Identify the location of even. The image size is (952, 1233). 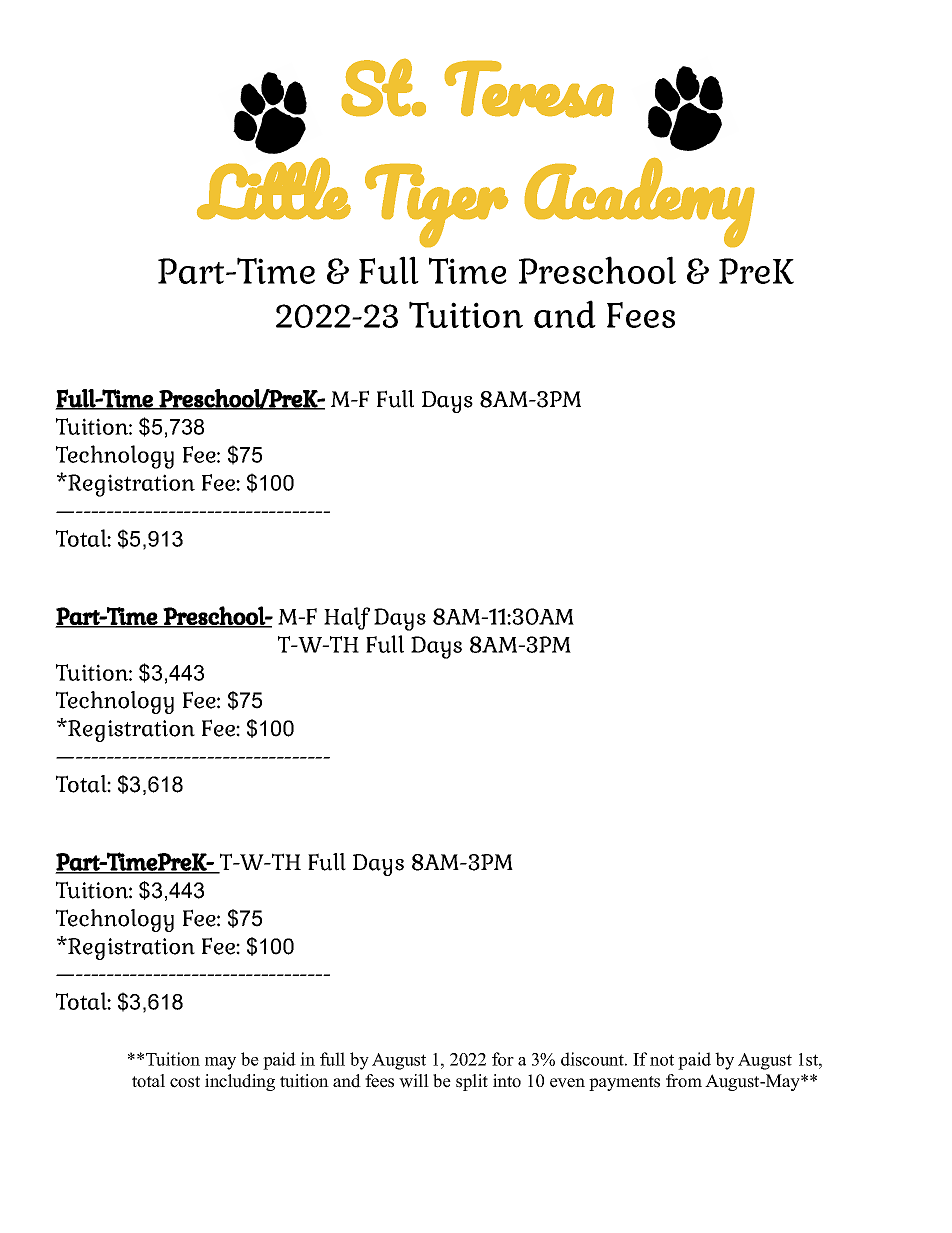
(567, 1083).
